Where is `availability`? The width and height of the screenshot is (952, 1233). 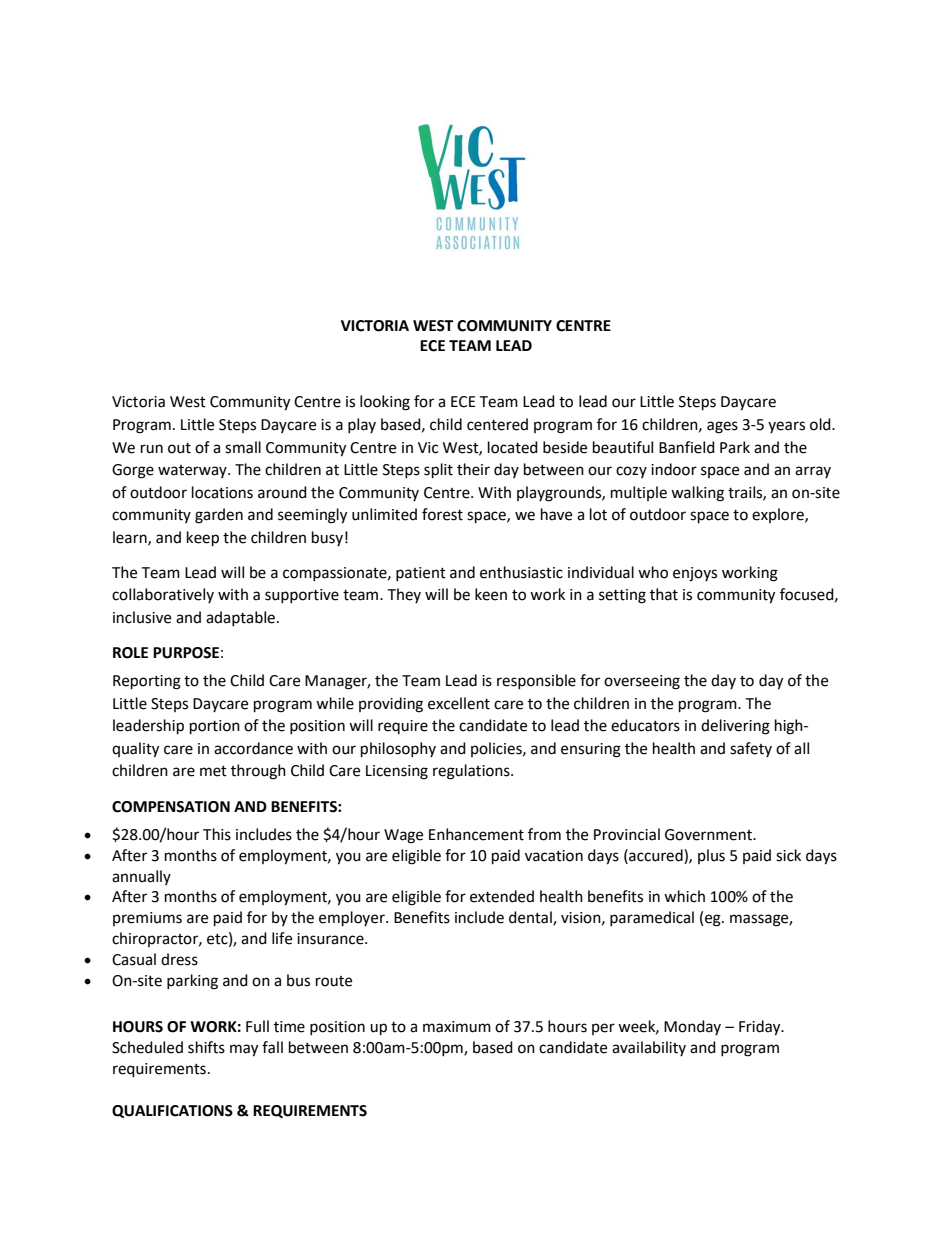 availability is located at coordinates (649, 1048).
